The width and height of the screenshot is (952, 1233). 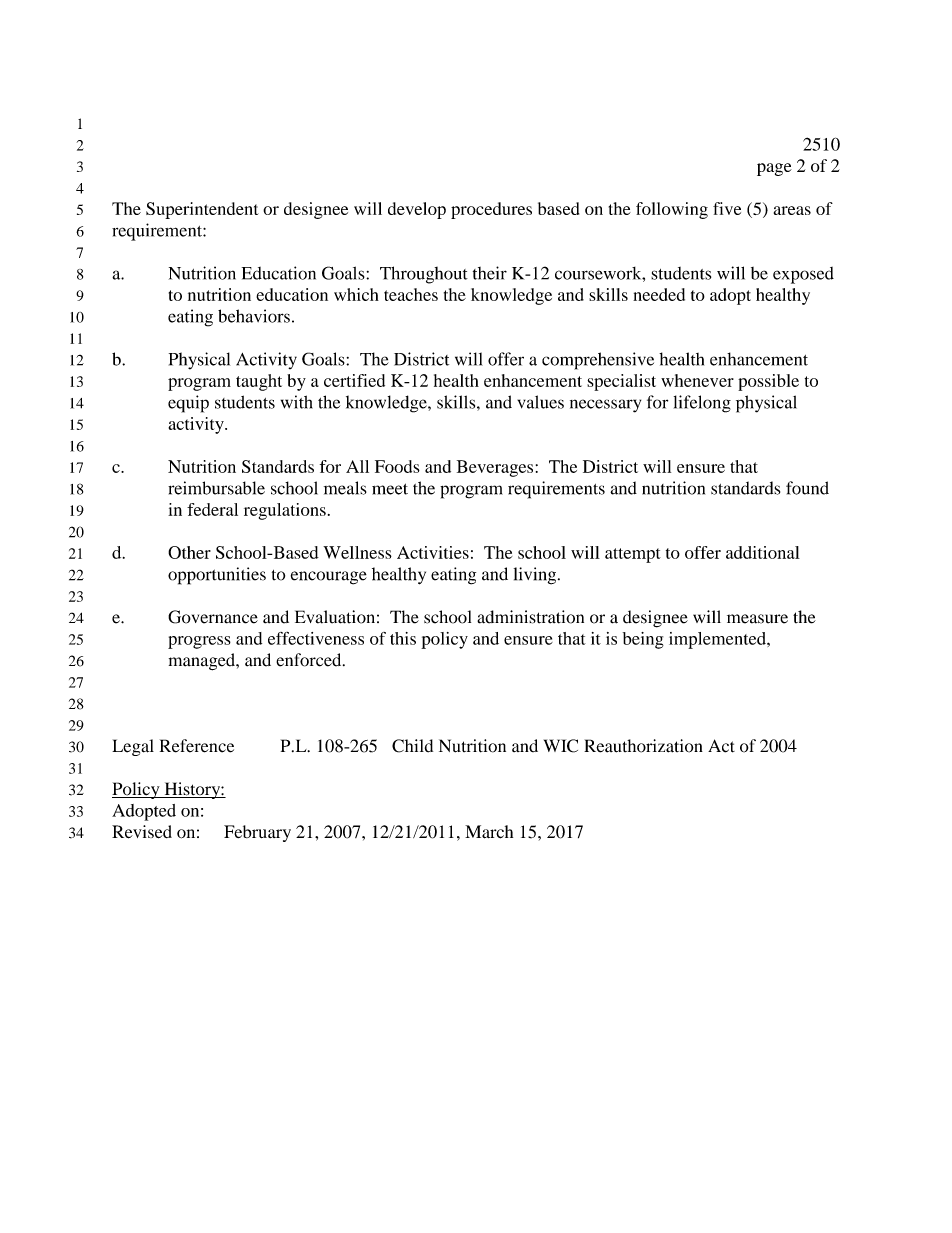 What do you see at coordinates (727, 208) in the screenshot?
I see `five` at bounding box center [727, 208].
